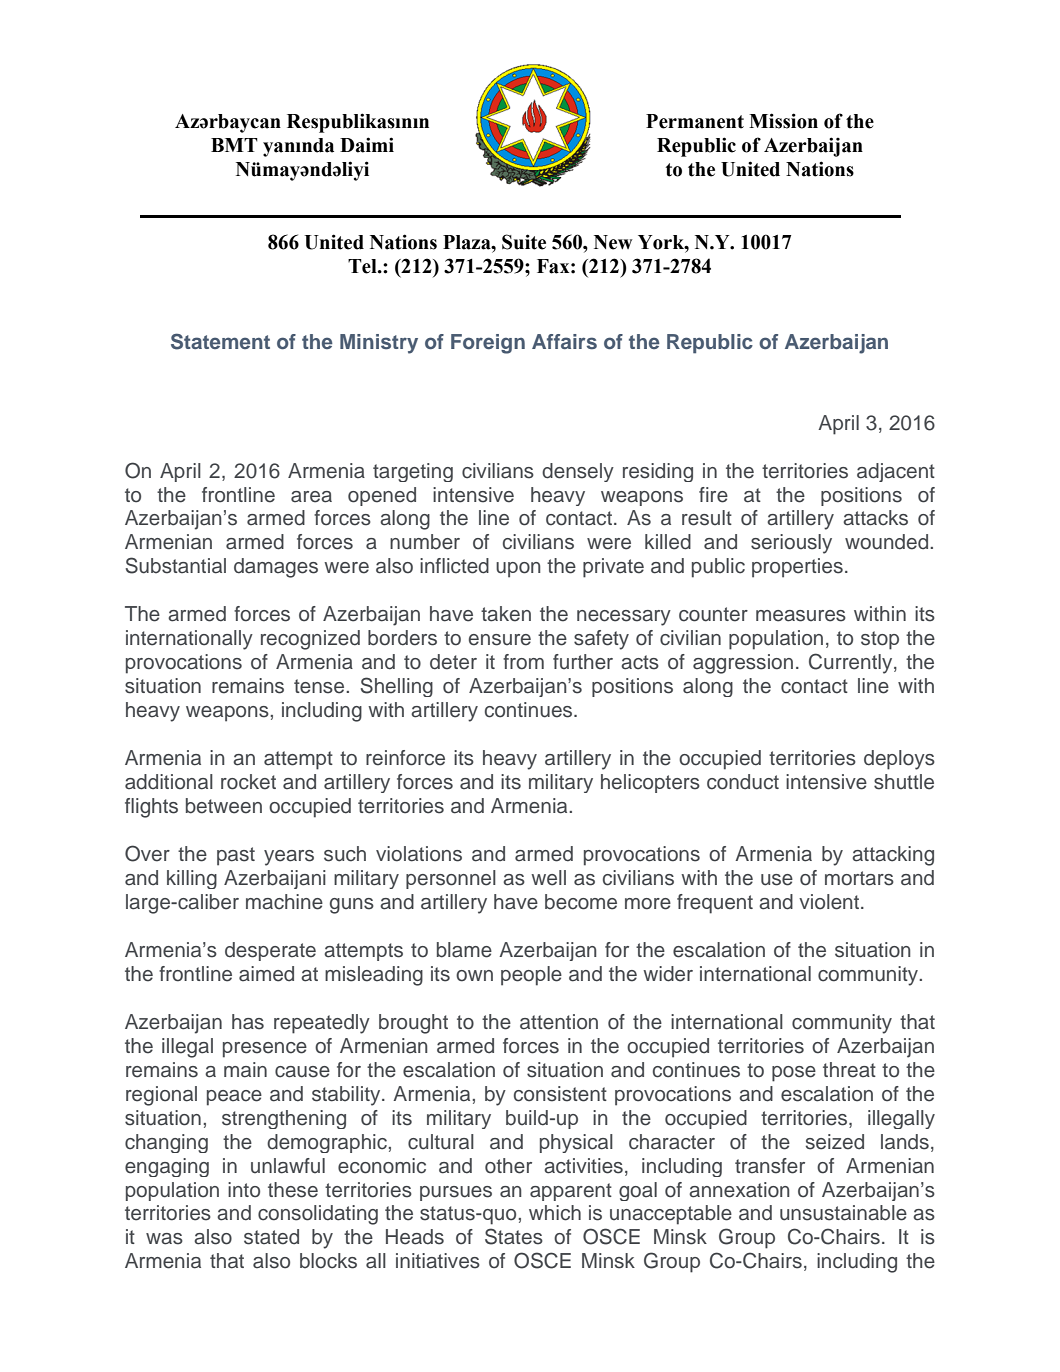 The width and height of the screenshot is (1060, 1372). I want to click on from, so click(523, 662).
